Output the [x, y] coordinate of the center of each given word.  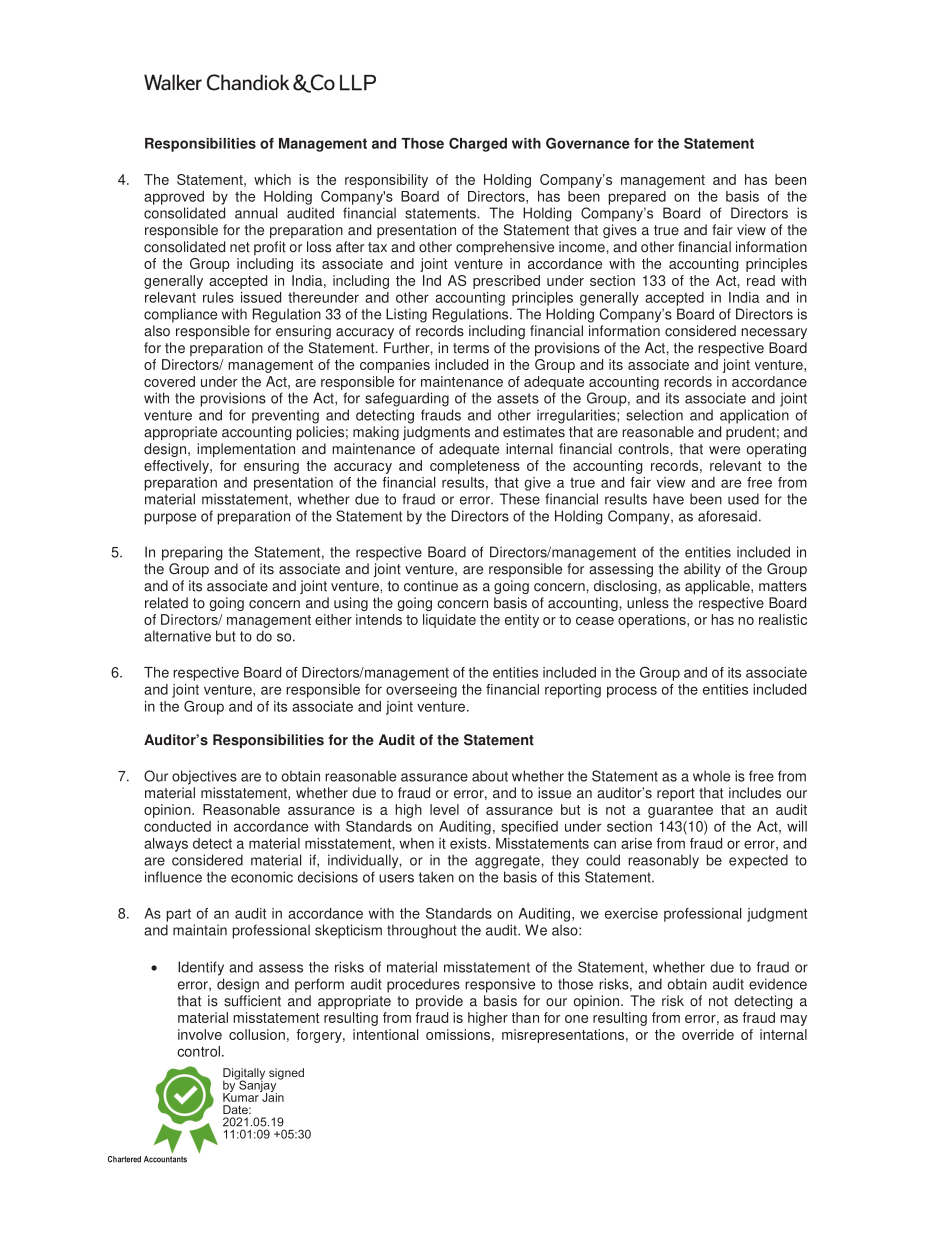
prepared [637, 198]
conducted [177, 826]
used [743, 499]
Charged [478, 144]
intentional [385, 1034]
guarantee [680, 811]
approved [174, 198]
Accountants [165, 1159]
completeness [475, 467]
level [444, 809]
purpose [170, 519]
